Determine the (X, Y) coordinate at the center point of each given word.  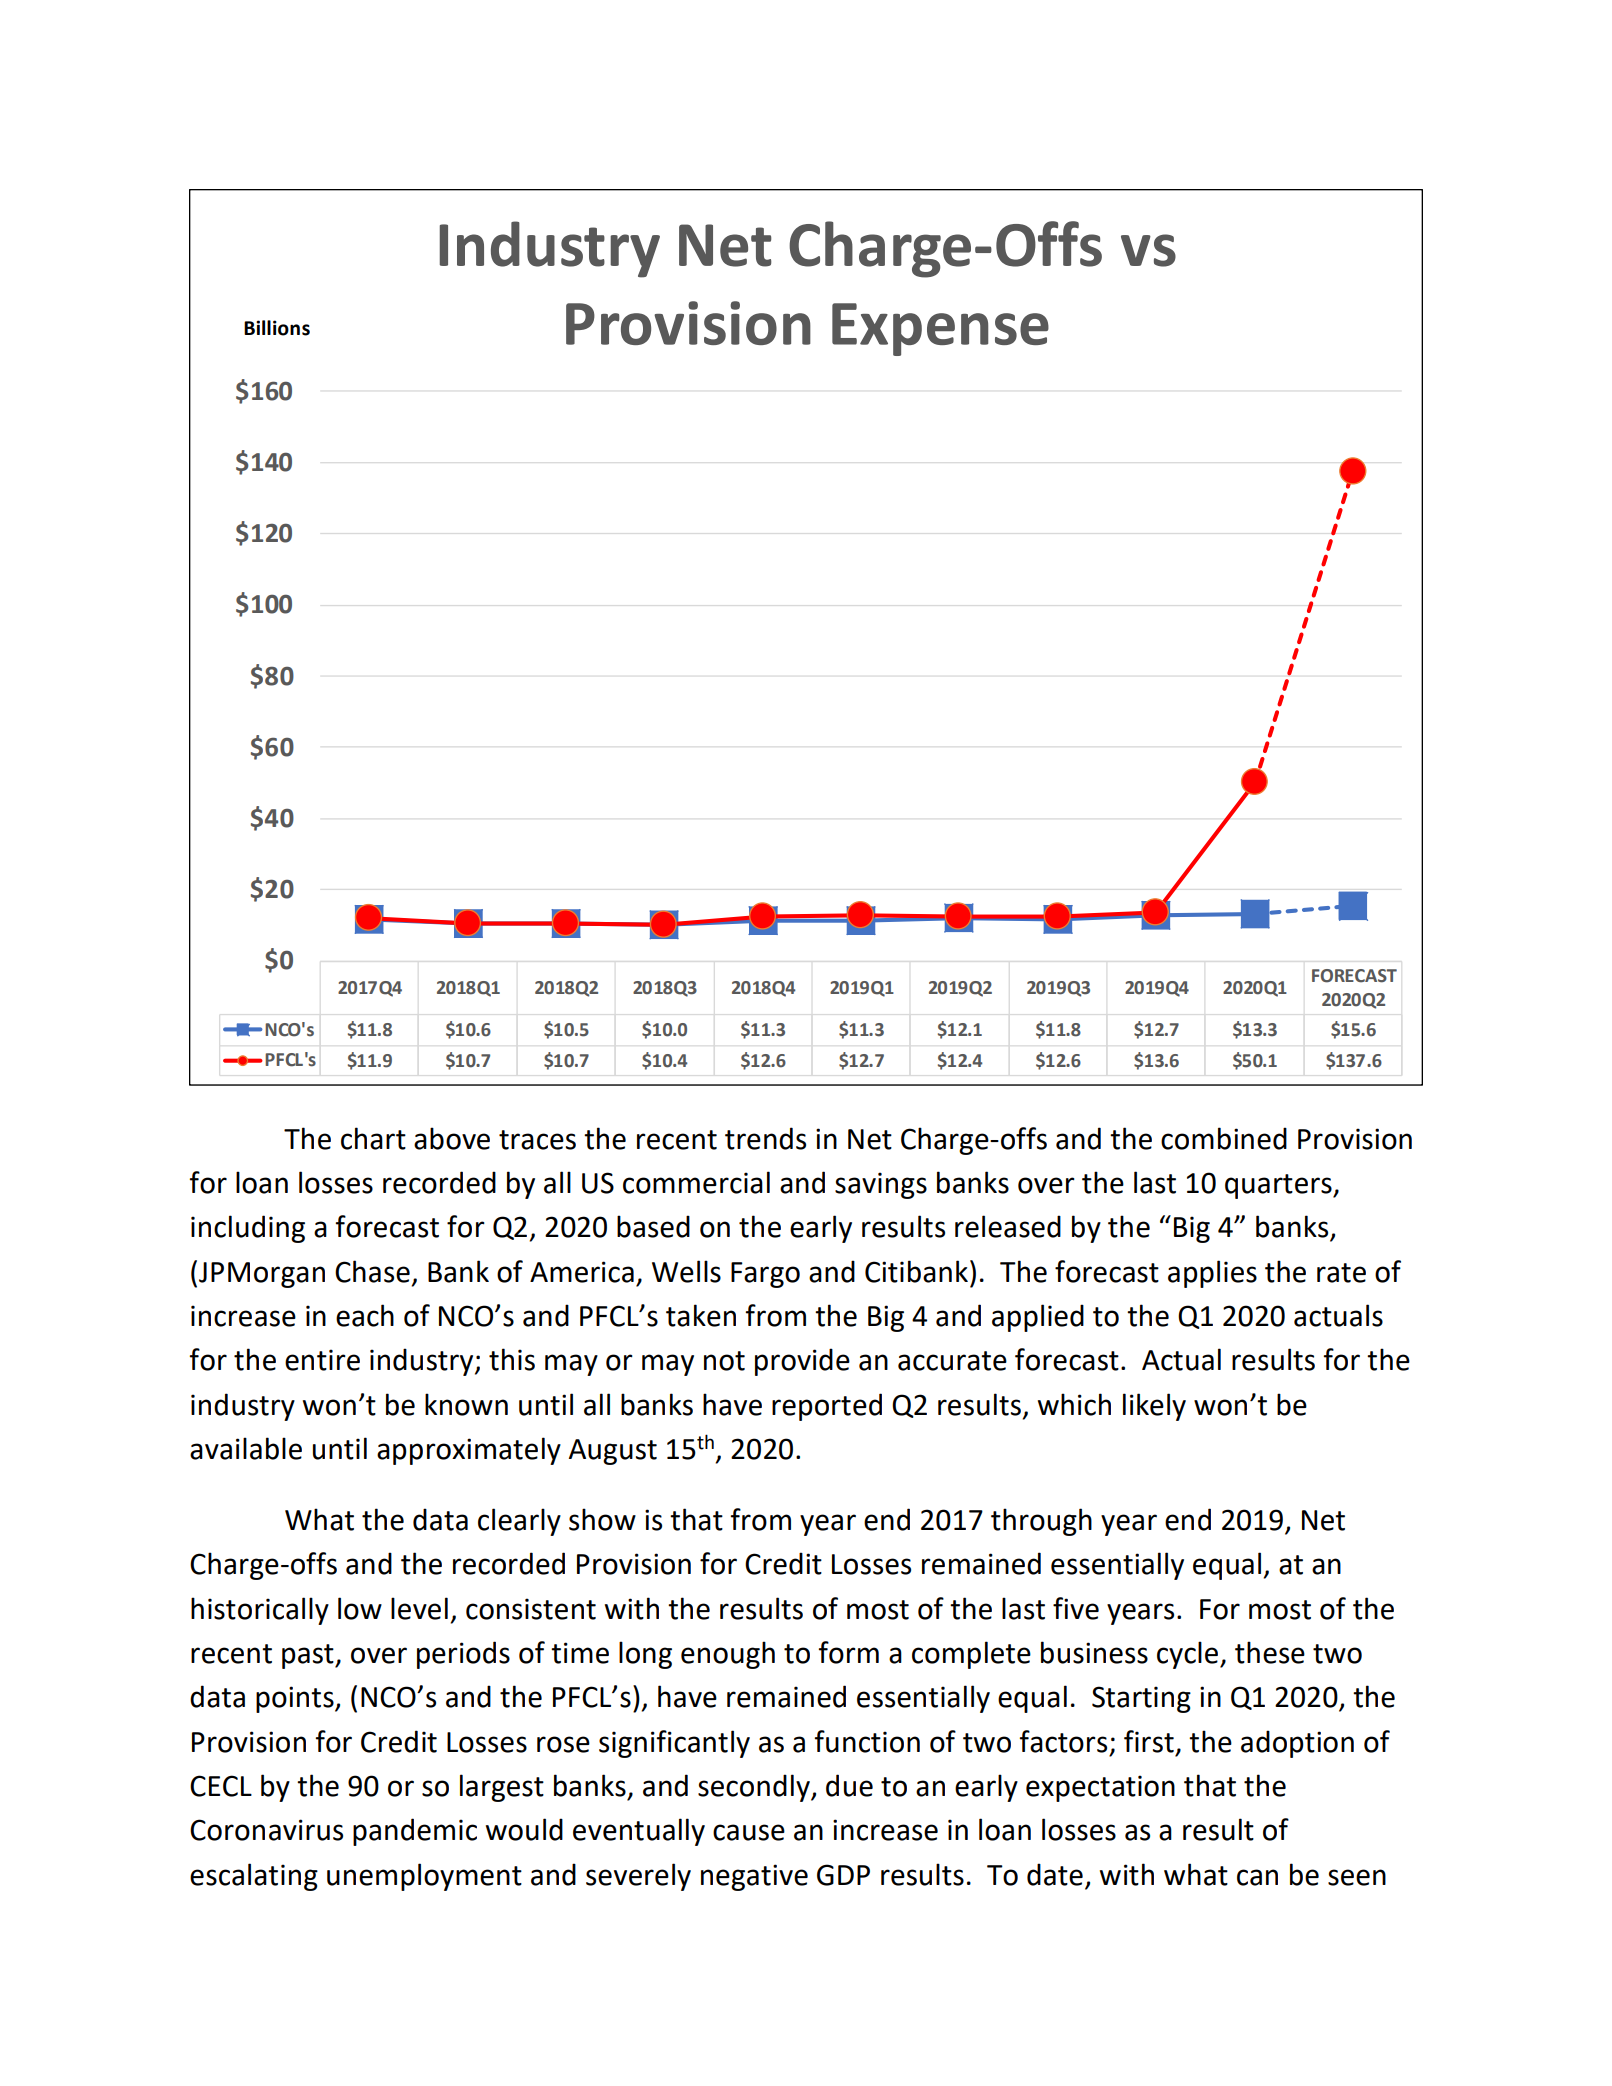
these (1270, 1652)
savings (881, 1185)
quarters (1279, 1186)
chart (373, 1138)
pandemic (415, 1832)
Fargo (765, 1275)
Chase (372, 1271)
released (1008, 1226)
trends (765, 1138)
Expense (940, 329)
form (848, 1652)
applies (1212, 1274)
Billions (277, 328)
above (452, 1138)
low (360, 1608)
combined (1224, 1138)
